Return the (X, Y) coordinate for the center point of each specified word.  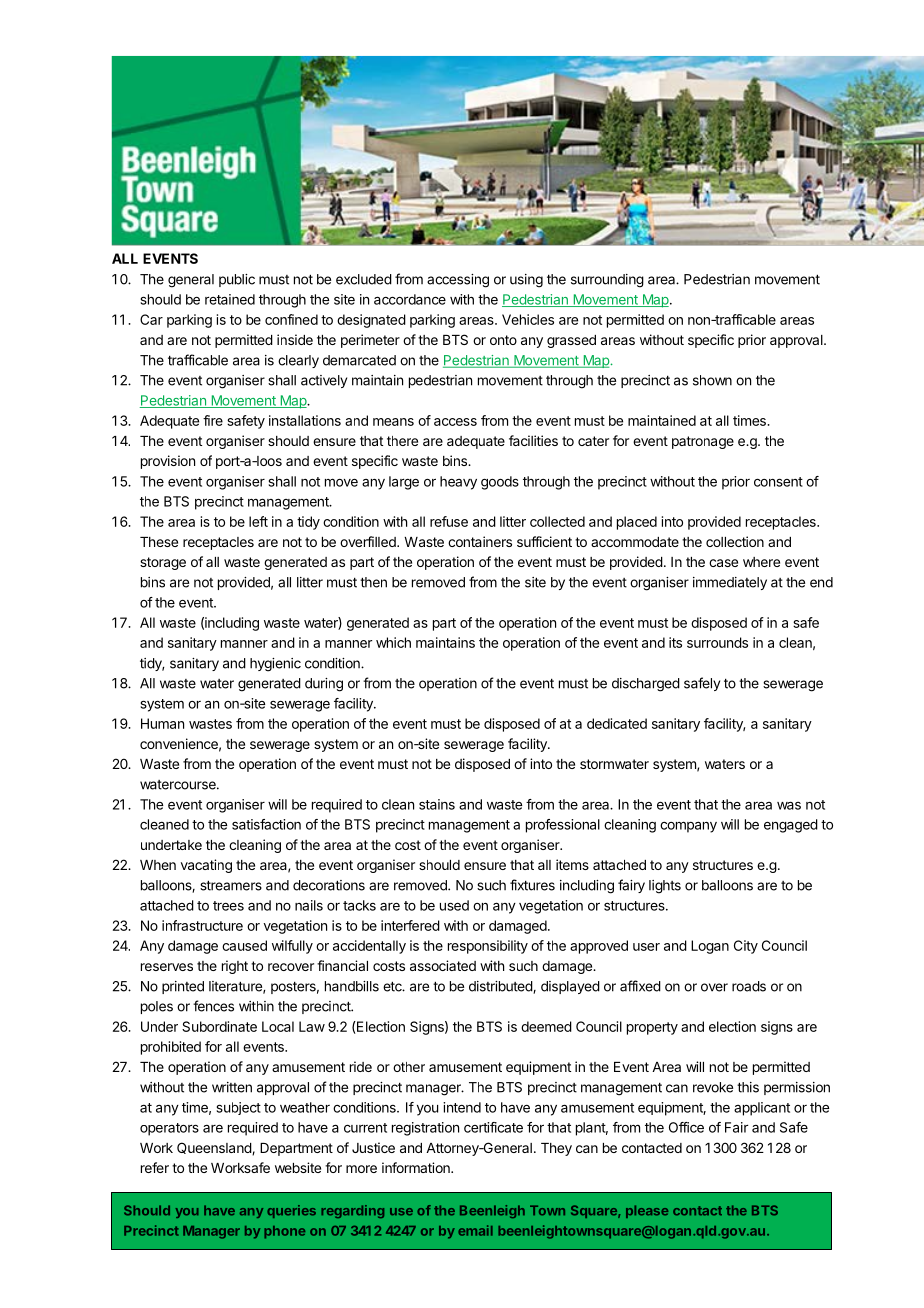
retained (230, 299)
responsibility (488, 947)
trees (228, 906)
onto (503, 340)
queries (291, 1211)
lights (665, 887)
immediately (730, 583)
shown (712, 380)
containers (480, 541)
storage (163, 563)
